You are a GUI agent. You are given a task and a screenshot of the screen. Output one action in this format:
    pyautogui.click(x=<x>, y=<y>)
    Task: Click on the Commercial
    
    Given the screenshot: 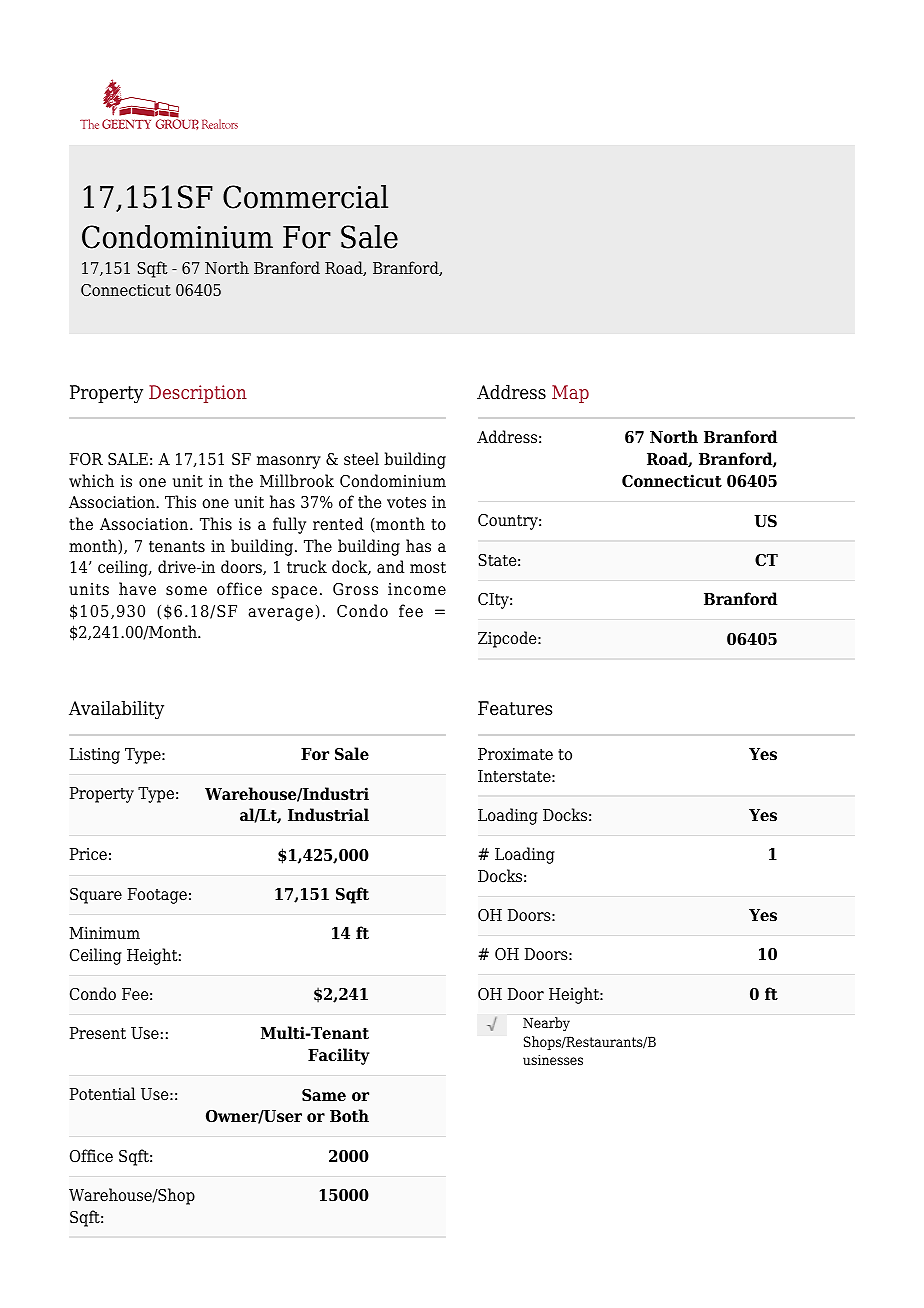 What is the action you would take?
    pyautogui.click(x=305, y=197)
